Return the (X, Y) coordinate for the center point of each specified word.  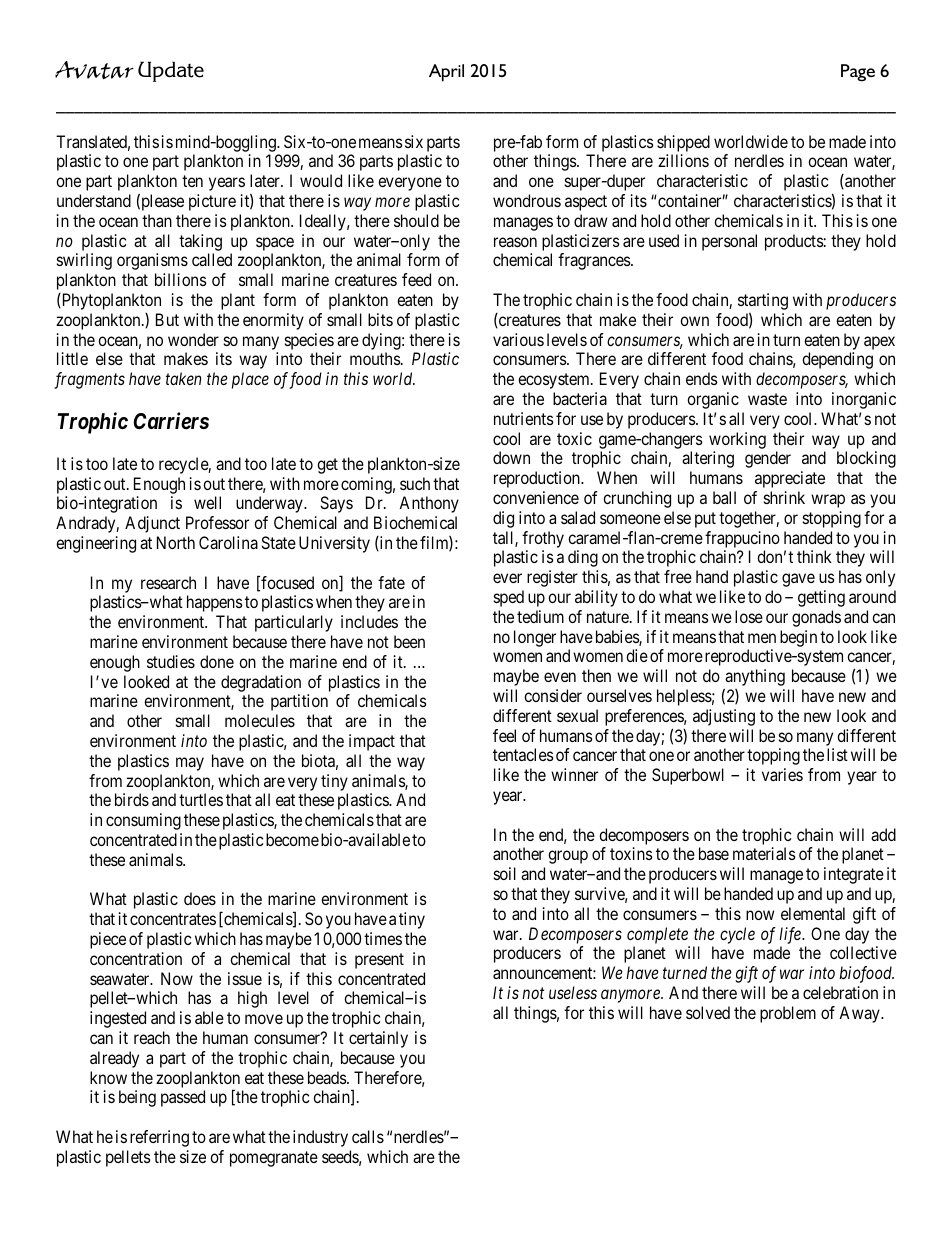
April (446, 73)
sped (509, 598)
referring (159, 1138)
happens (215, 603)
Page (858, 73)
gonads (816, 618)
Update (171, 71)
